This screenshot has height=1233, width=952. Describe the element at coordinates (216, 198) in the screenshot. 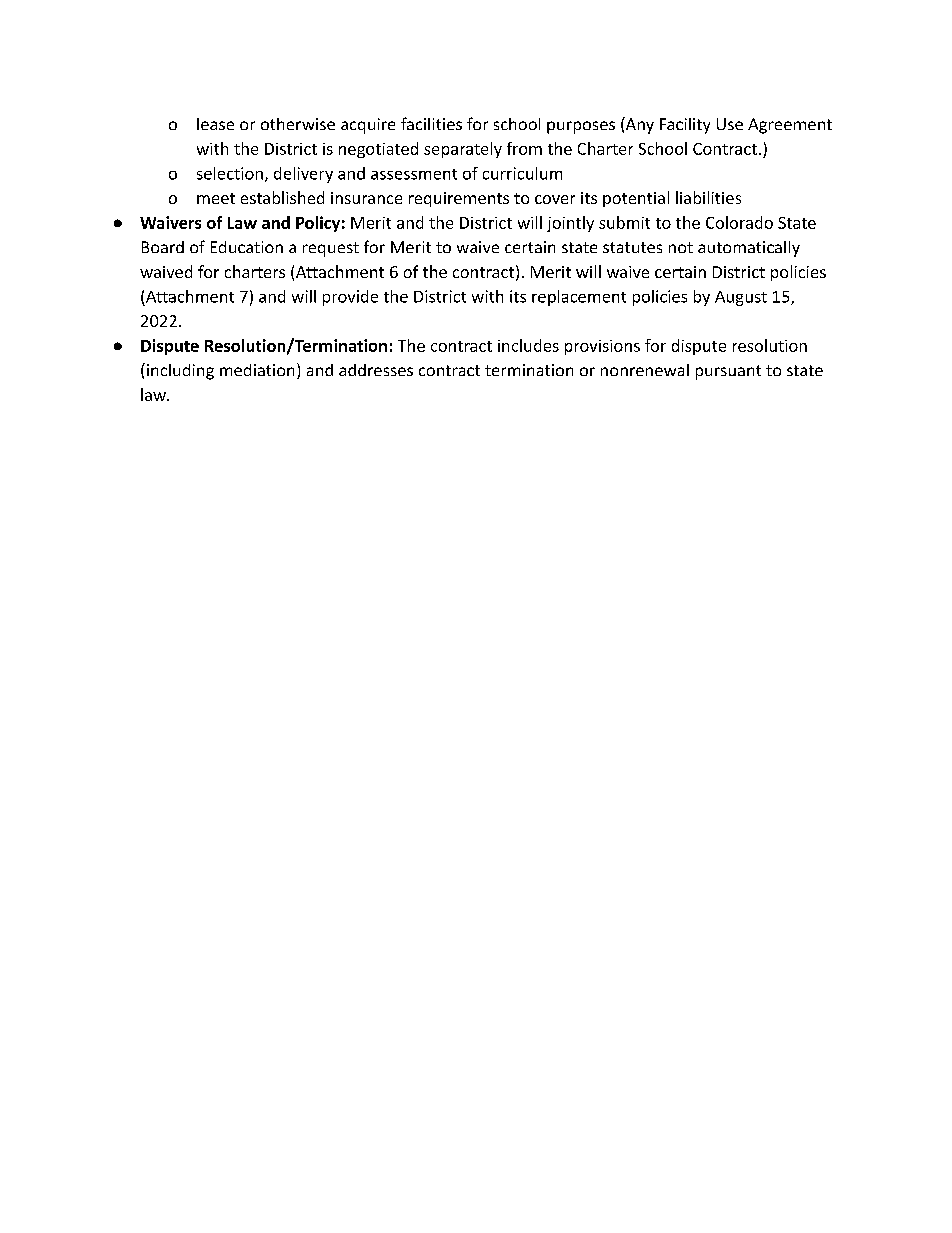

I see `meet` at that location.
